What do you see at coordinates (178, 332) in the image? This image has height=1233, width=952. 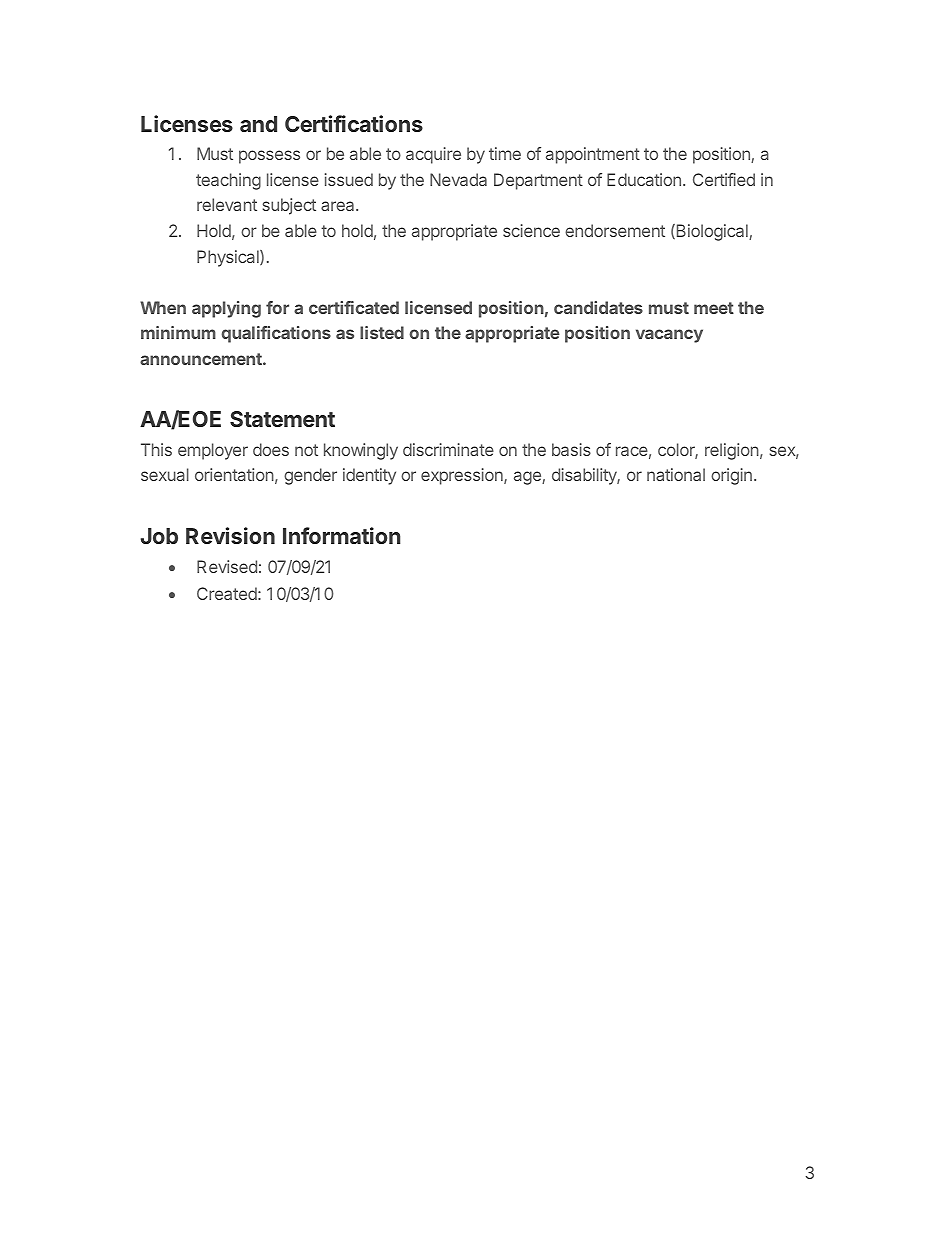 I see `minimum` at bounding box center [178, 332].
